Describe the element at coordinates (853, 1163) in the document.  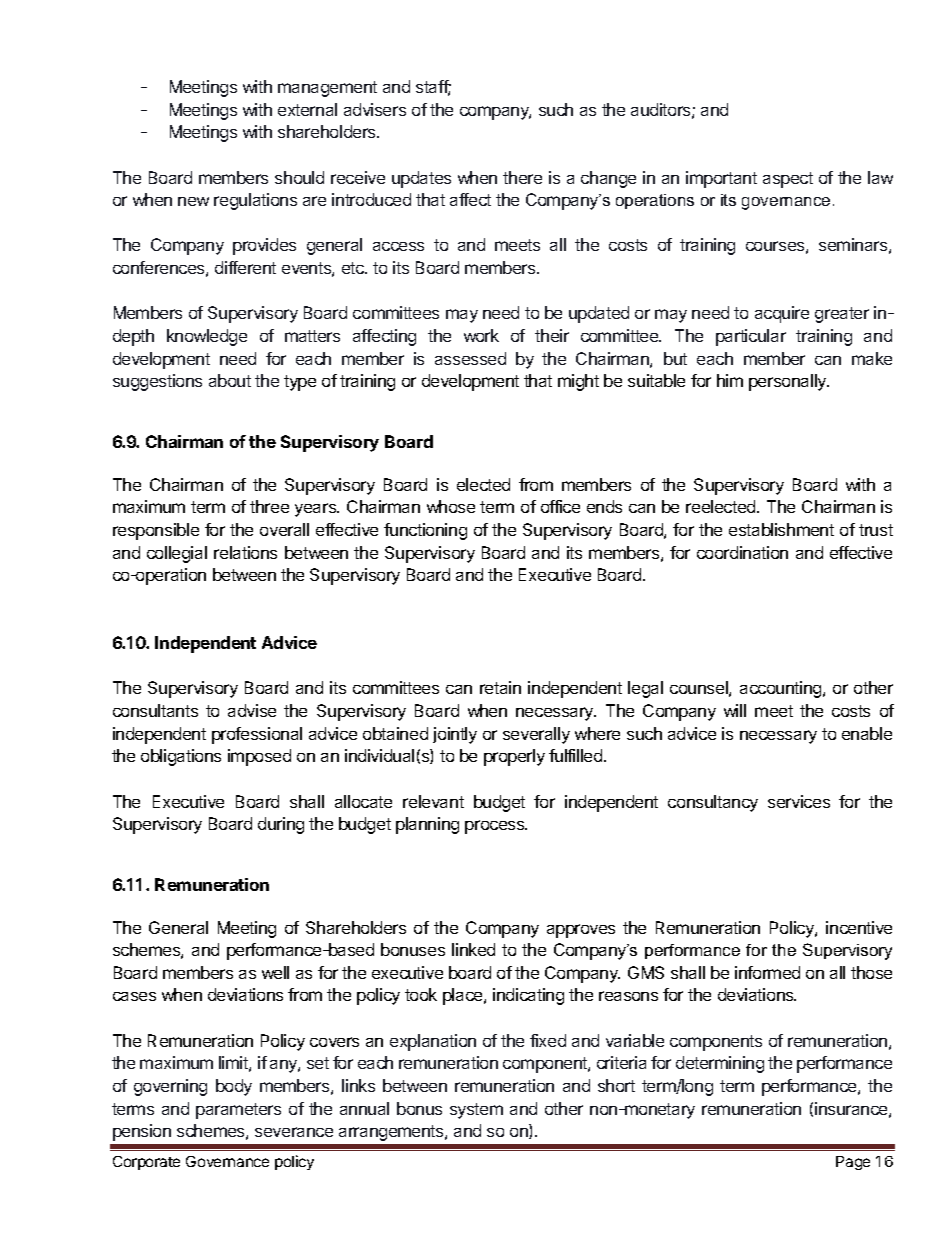
I see `Page` at that location.
